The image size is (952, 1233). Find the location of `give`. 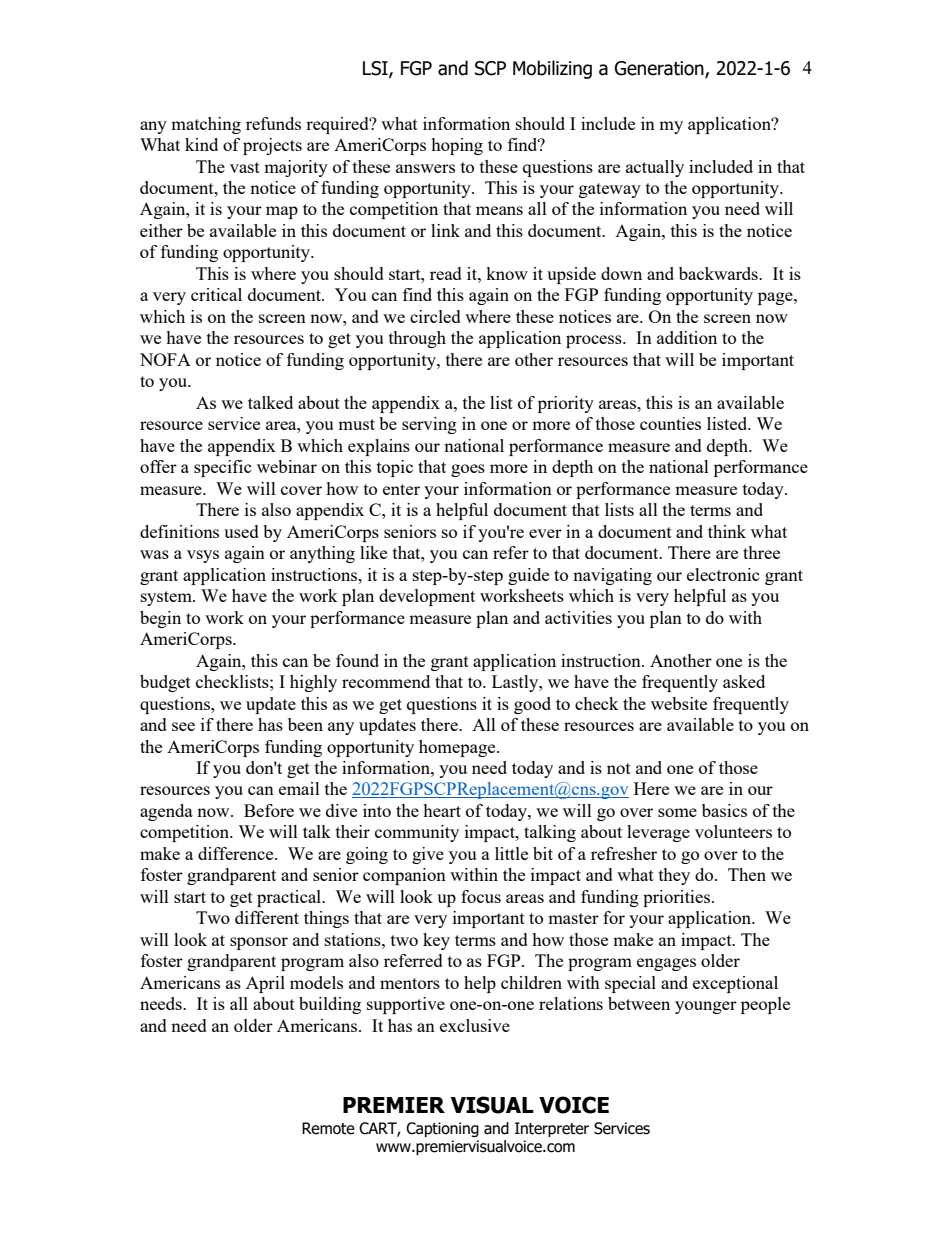

give is located at coordinates (428, 855).
